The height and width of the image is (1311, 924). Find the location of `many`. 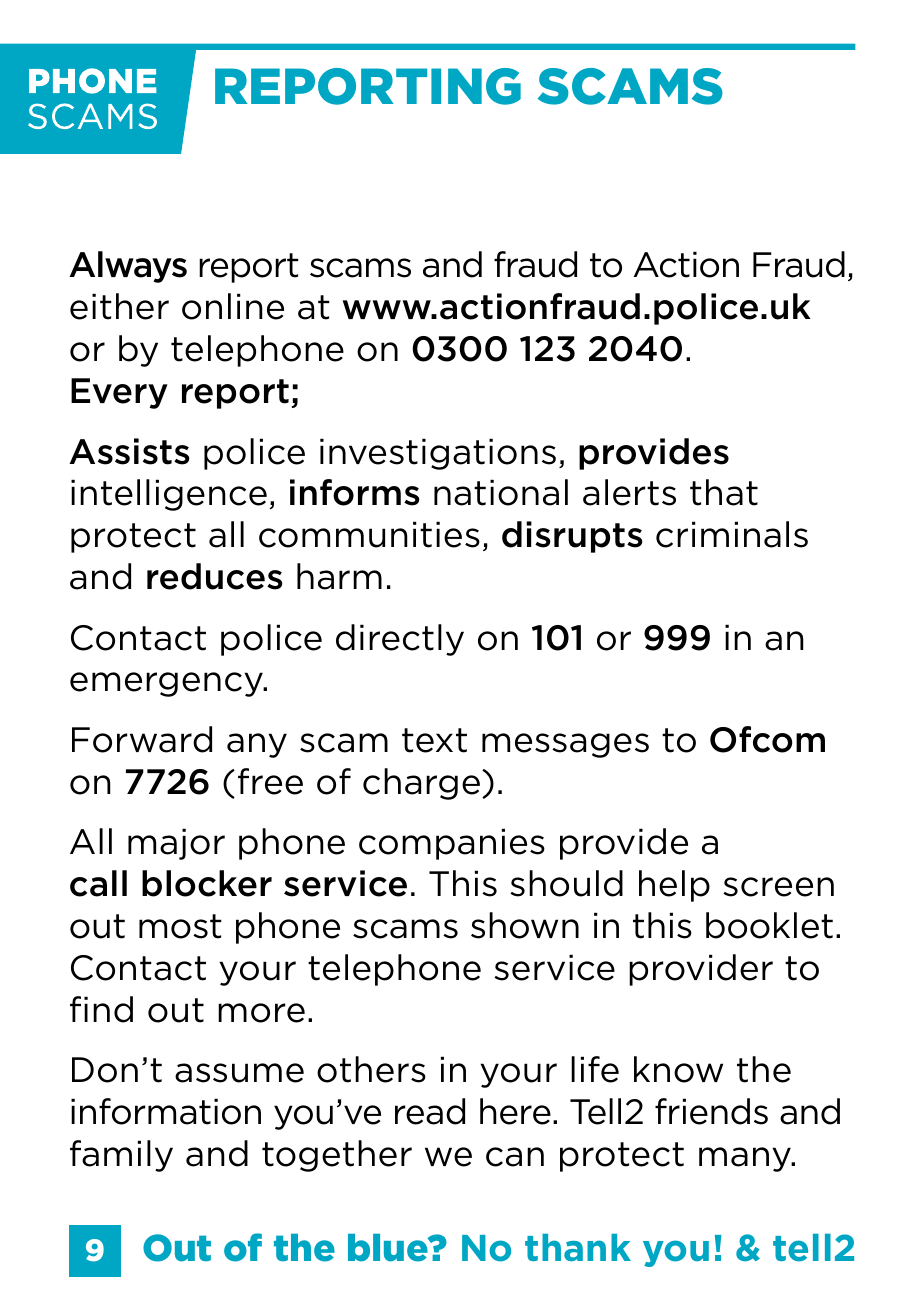

many is located at coordinates (746, 1159).
